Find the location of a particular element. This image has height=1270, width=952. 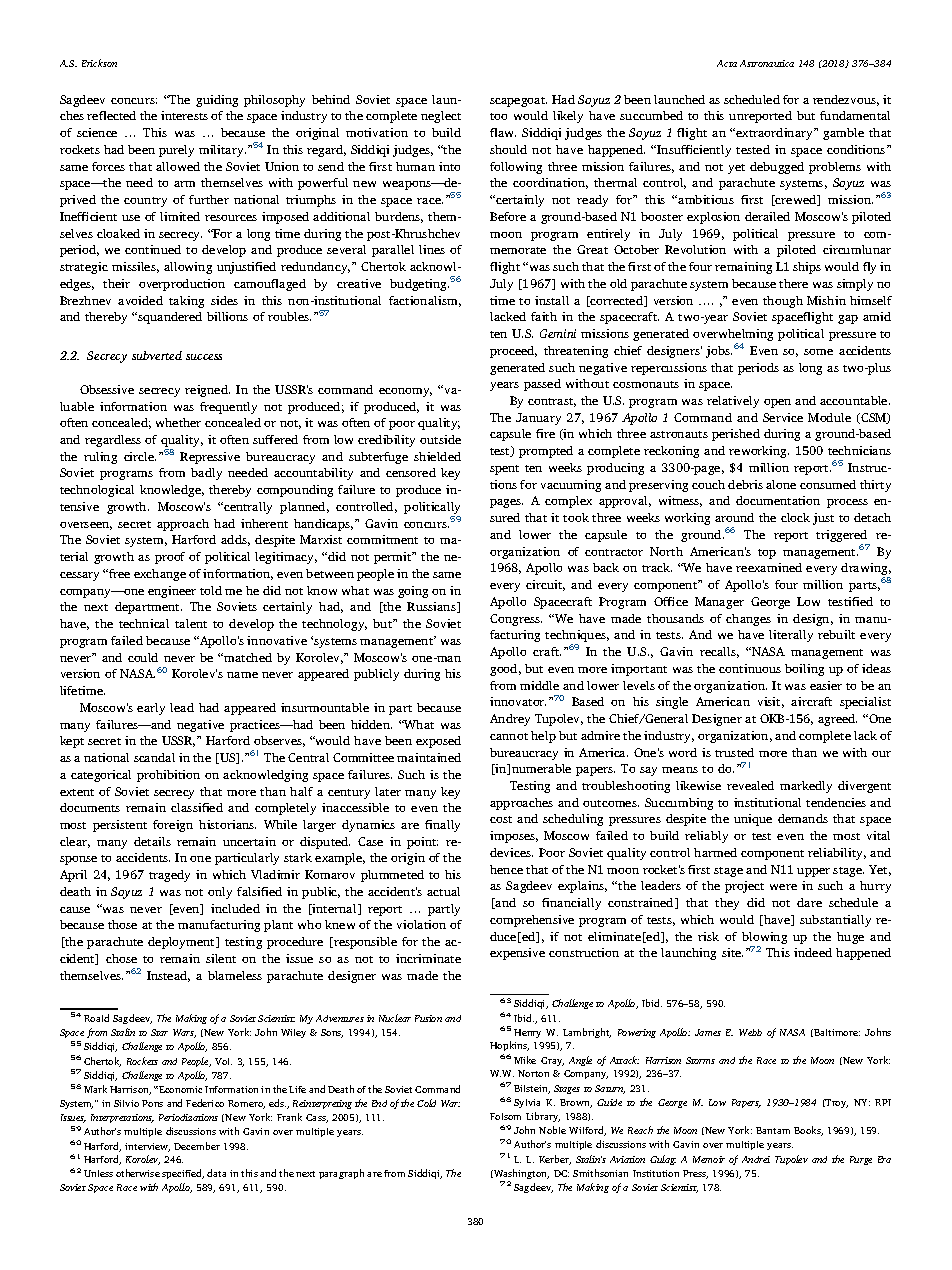

Bantam is located at coordinates (773, 1130).
